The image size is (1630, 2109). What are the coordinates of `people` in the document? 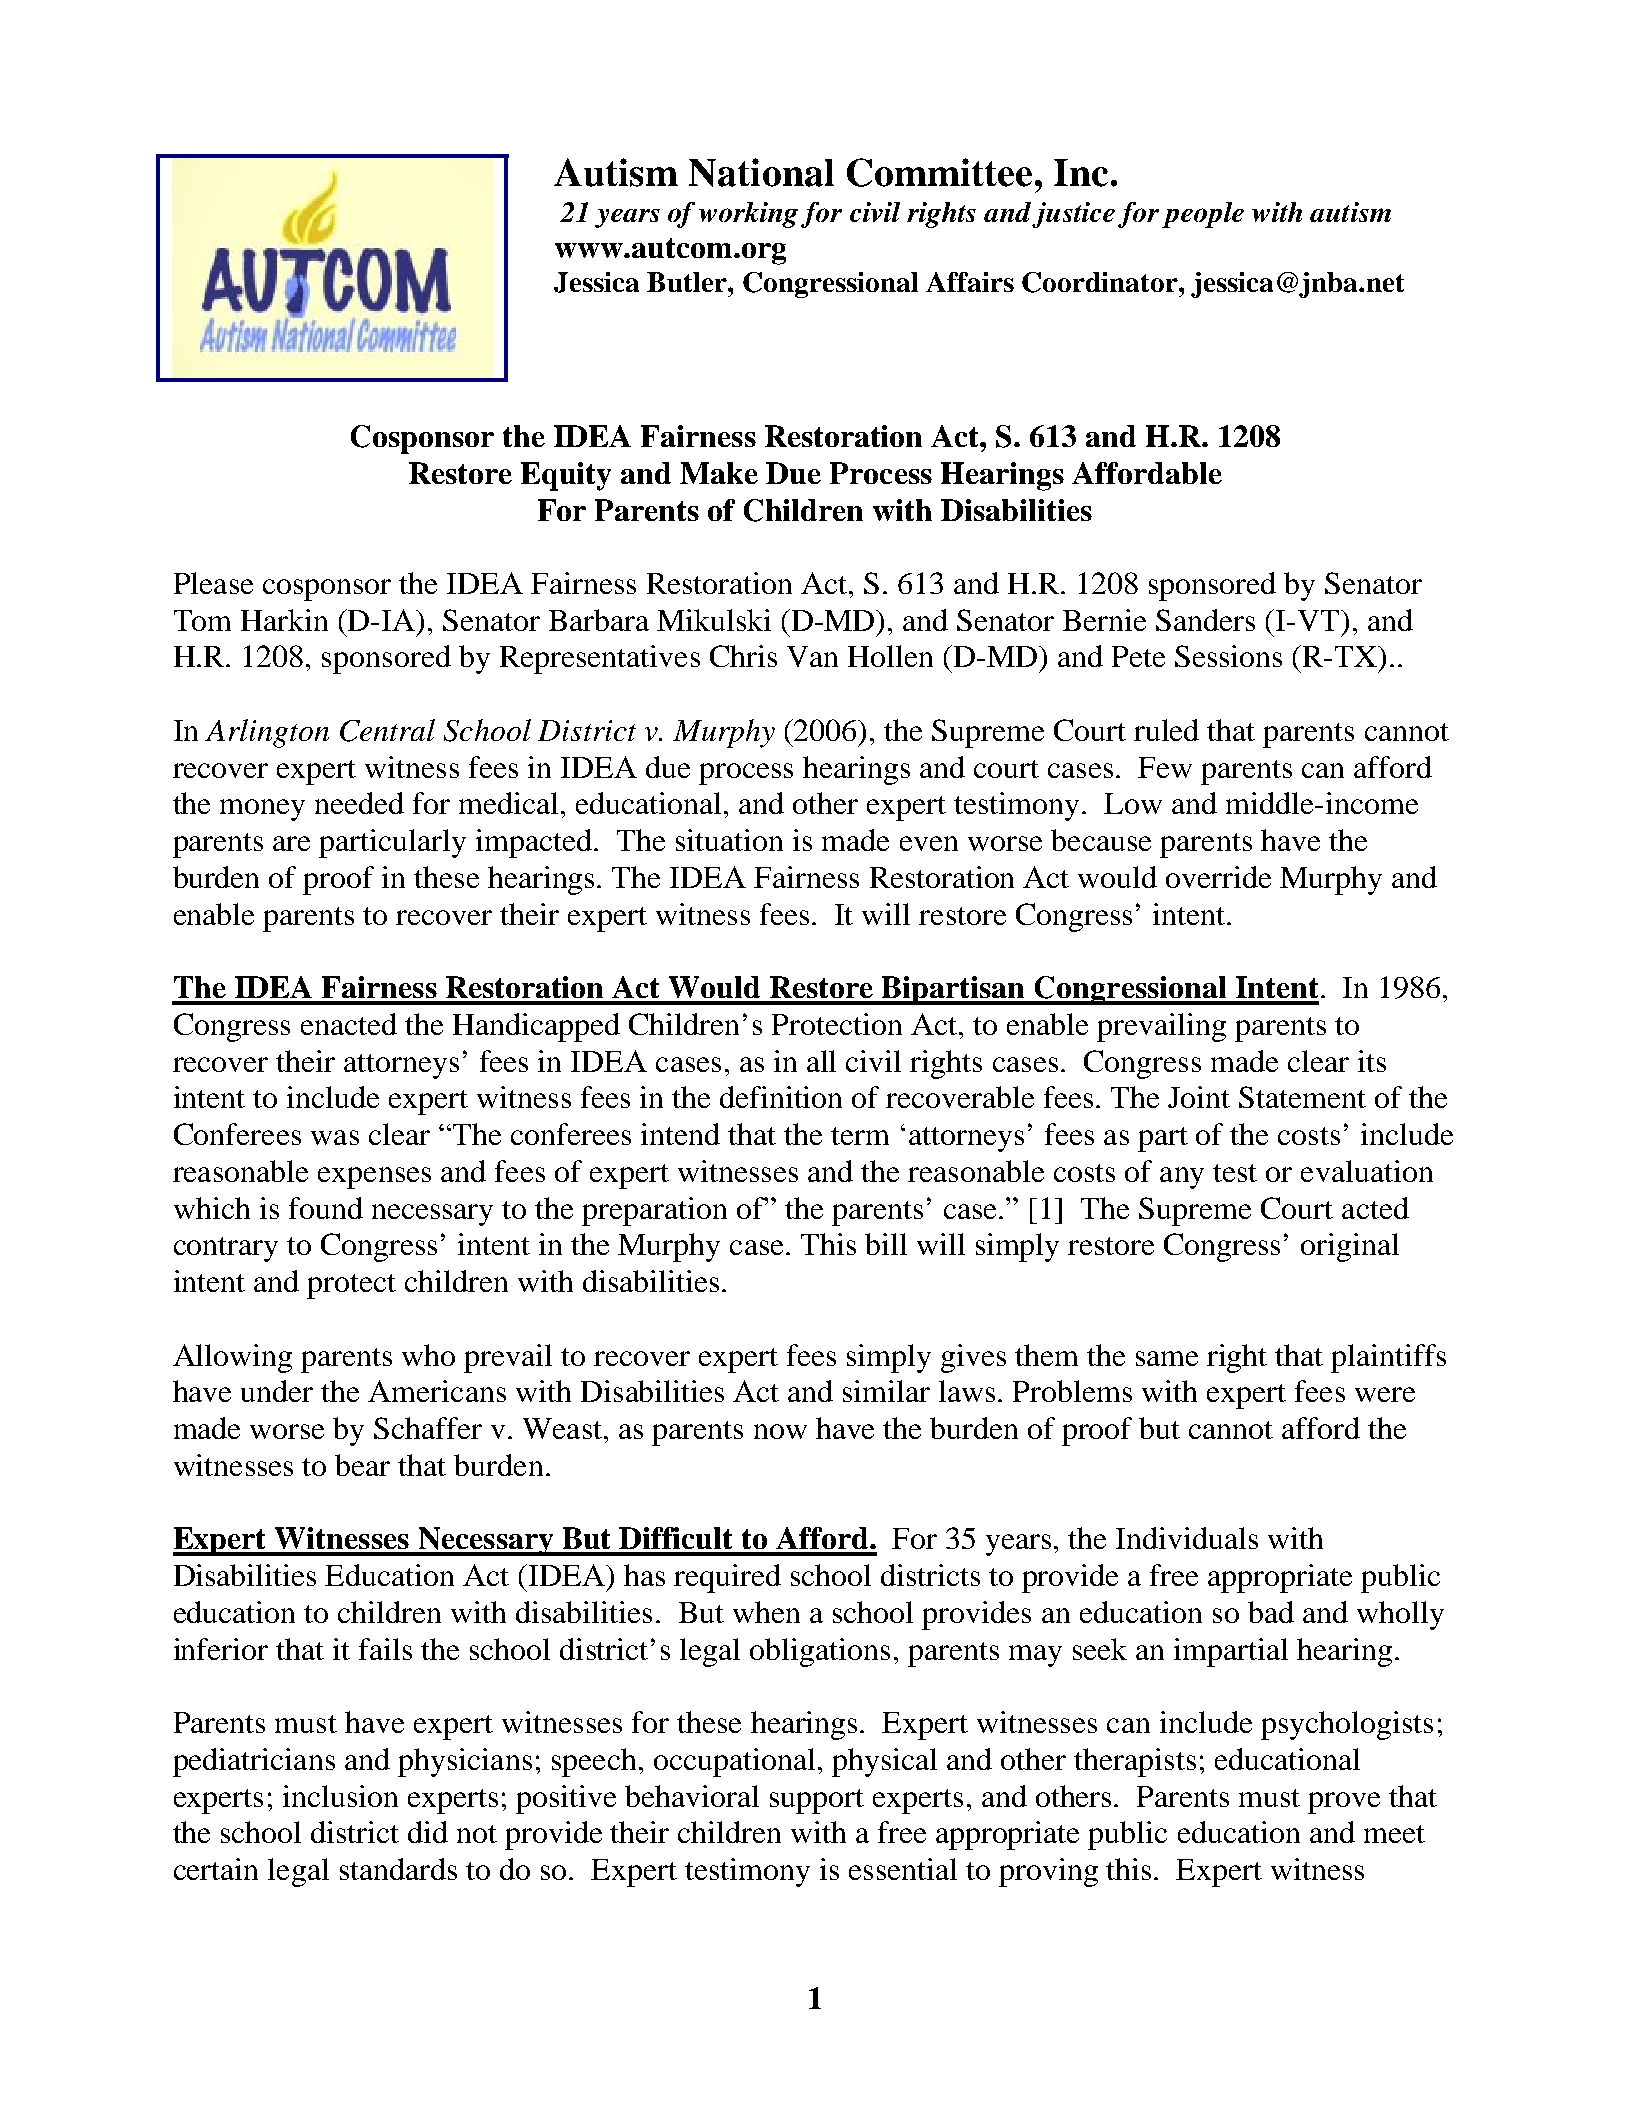 It's located at (1203, 215).
